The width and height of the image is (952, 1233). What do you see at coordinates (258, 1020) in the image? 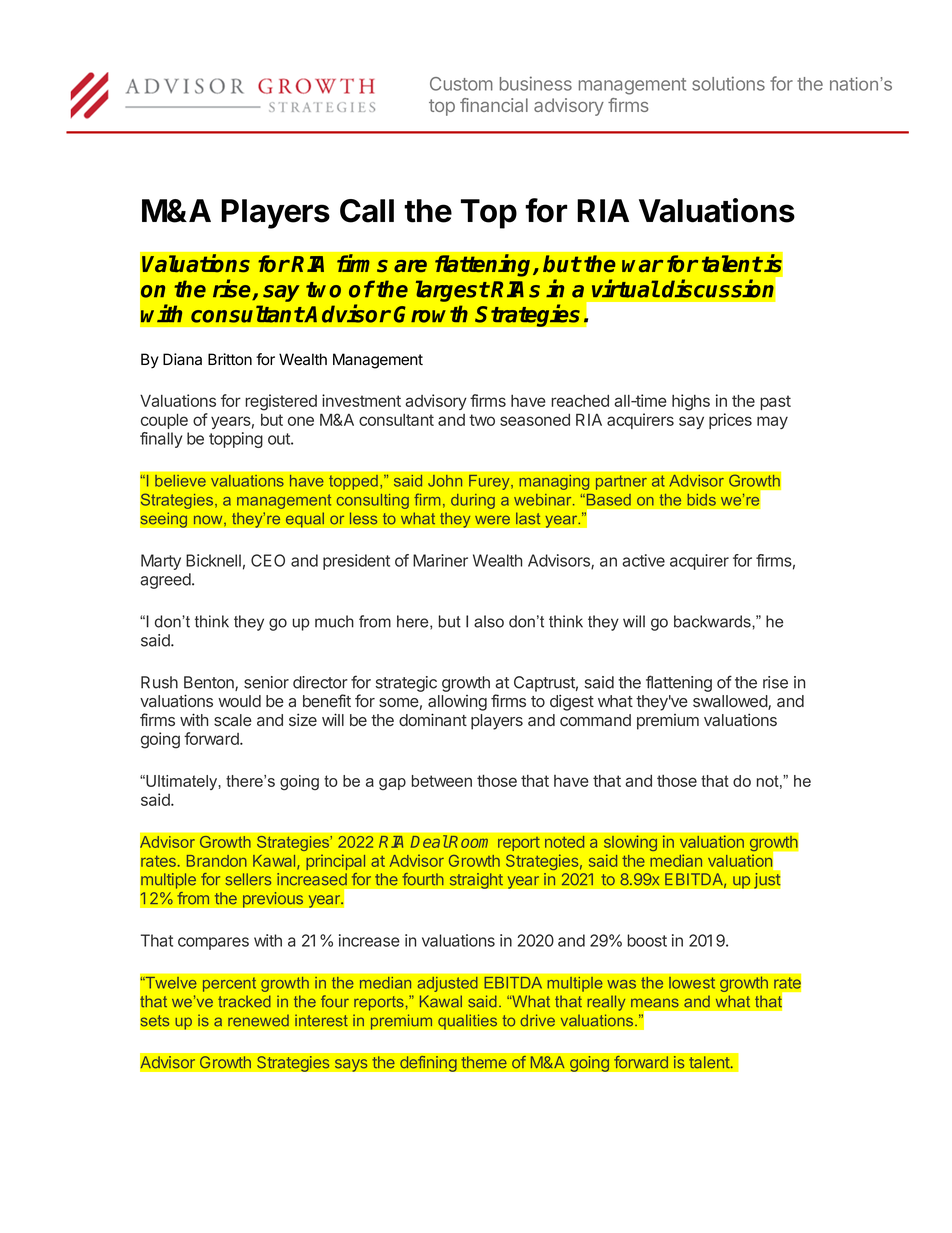
I see `renewed` at bounding box center [258, 1020].
